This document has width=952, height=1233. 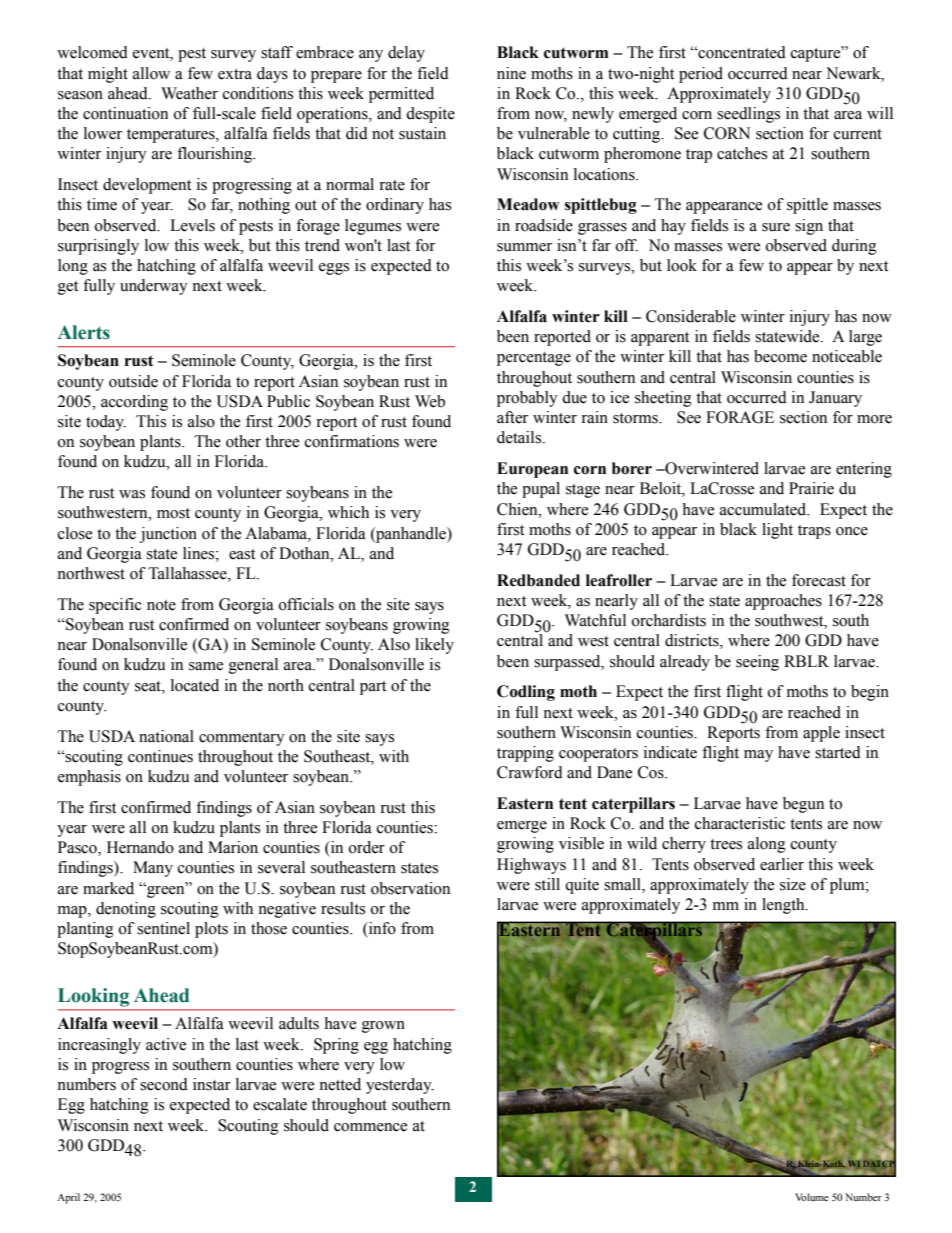 I want to click on April, so click(x=68, y=1198).
